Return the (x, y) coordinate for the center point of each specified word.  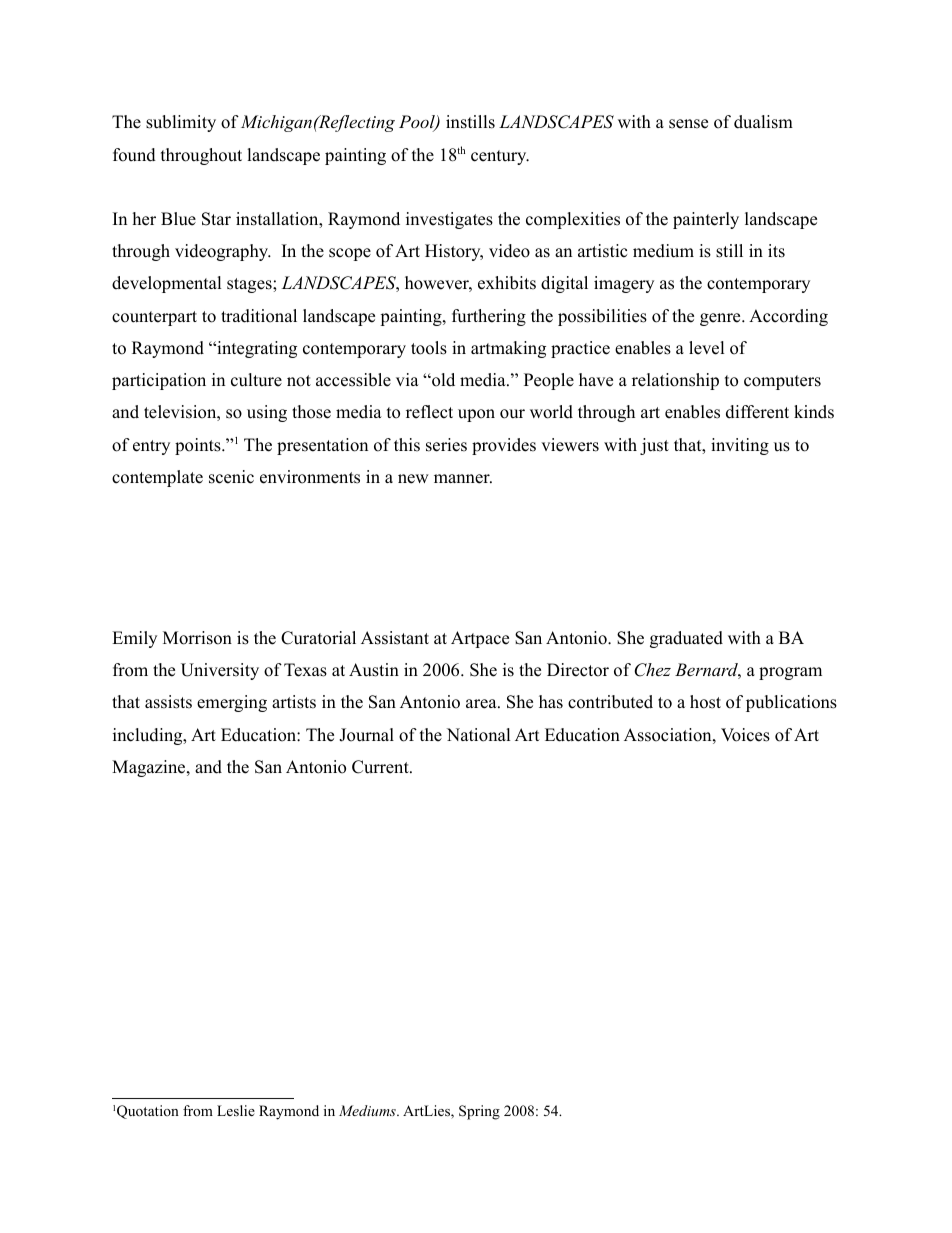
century (500, 157)
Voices (745, 735)
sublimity (181, 123)
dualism (763, 122)
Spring (479, 1112)
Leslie (236, 1110)
